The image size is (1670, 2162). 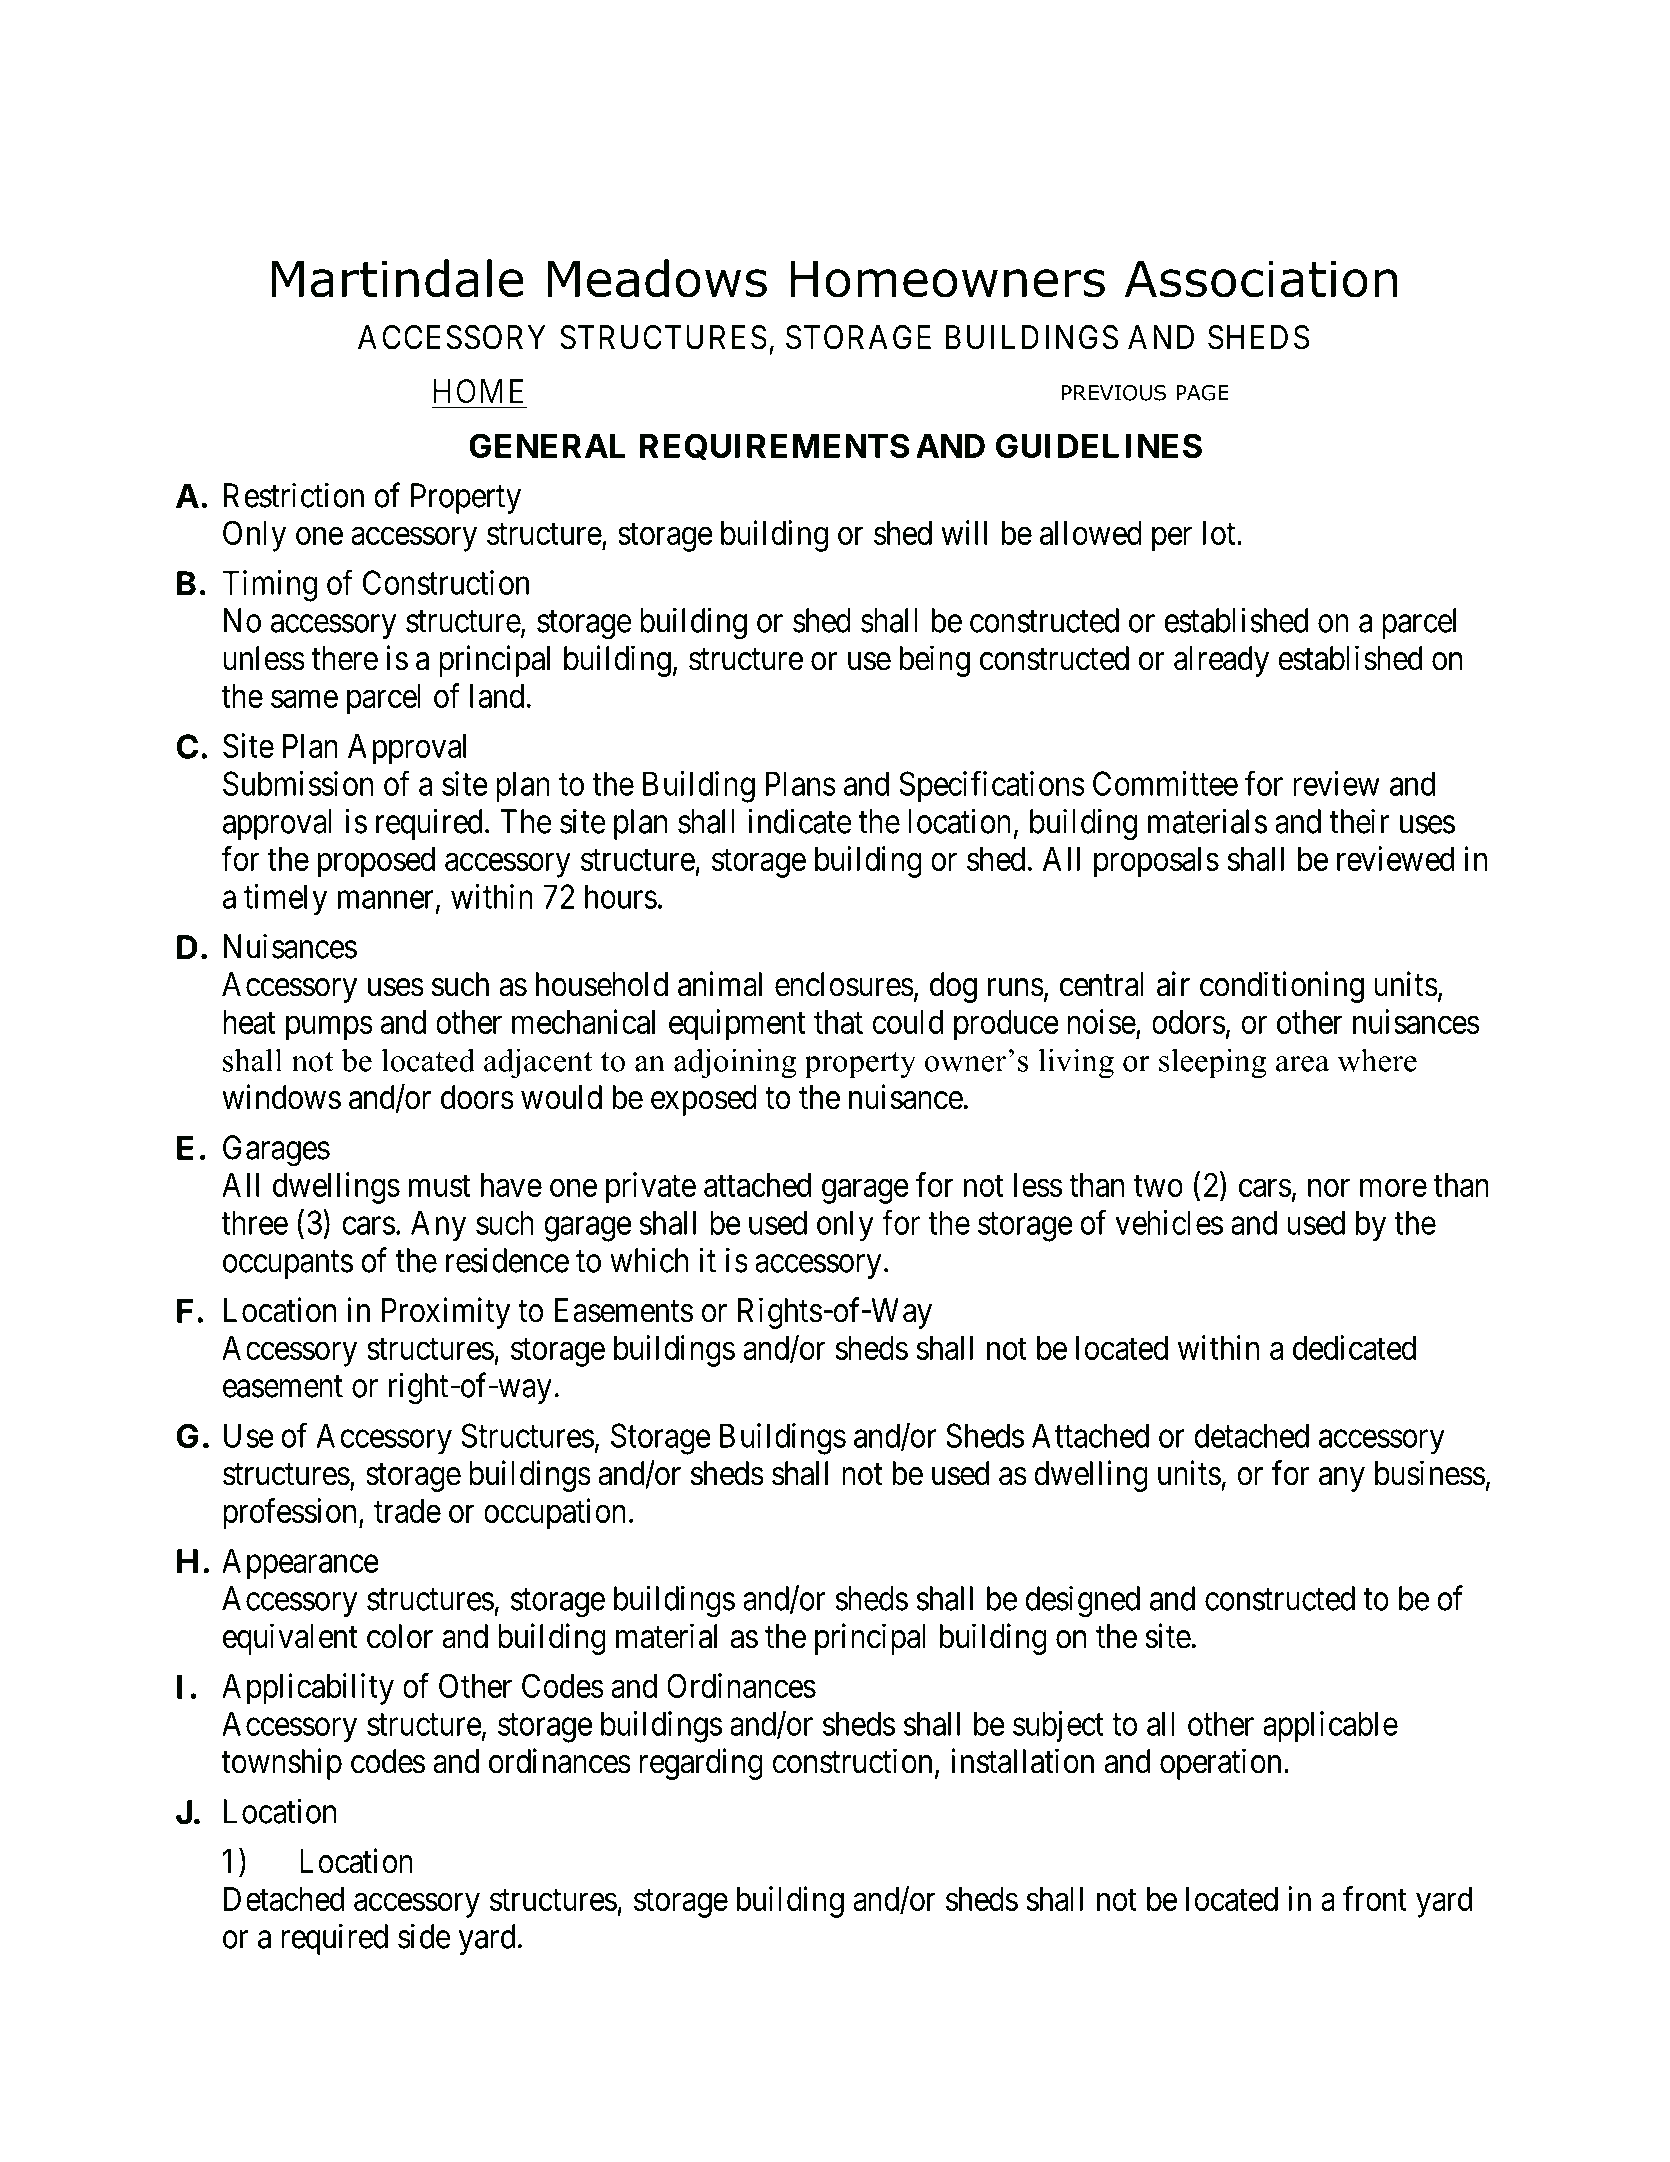 What do you see at coordinates (735, 1063) in the screenshot?
I see `adjoining` at bounding box center [735, 1063].
